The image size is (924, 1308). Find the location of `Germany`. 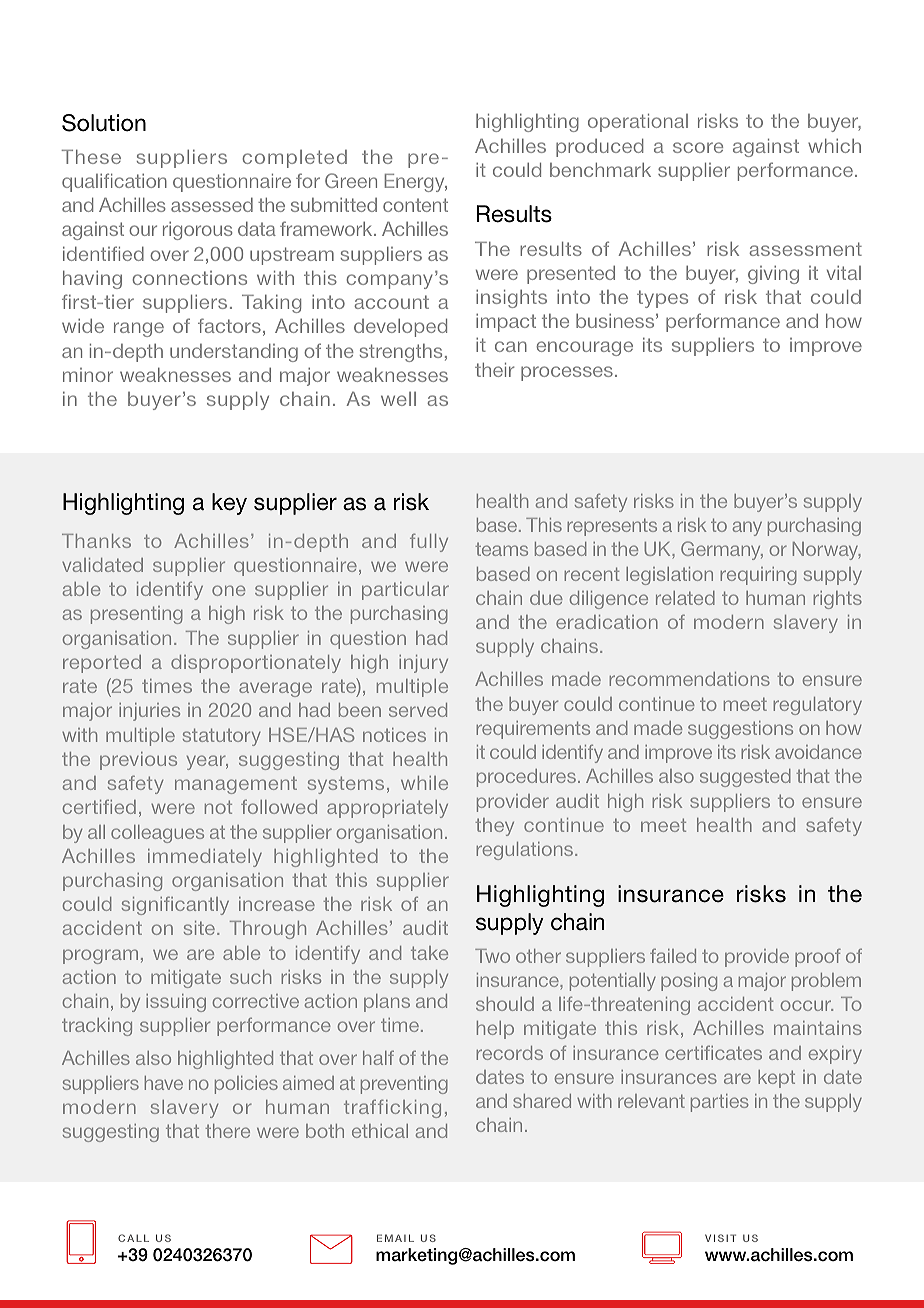

Germany is located at coordinates (722, 550).
